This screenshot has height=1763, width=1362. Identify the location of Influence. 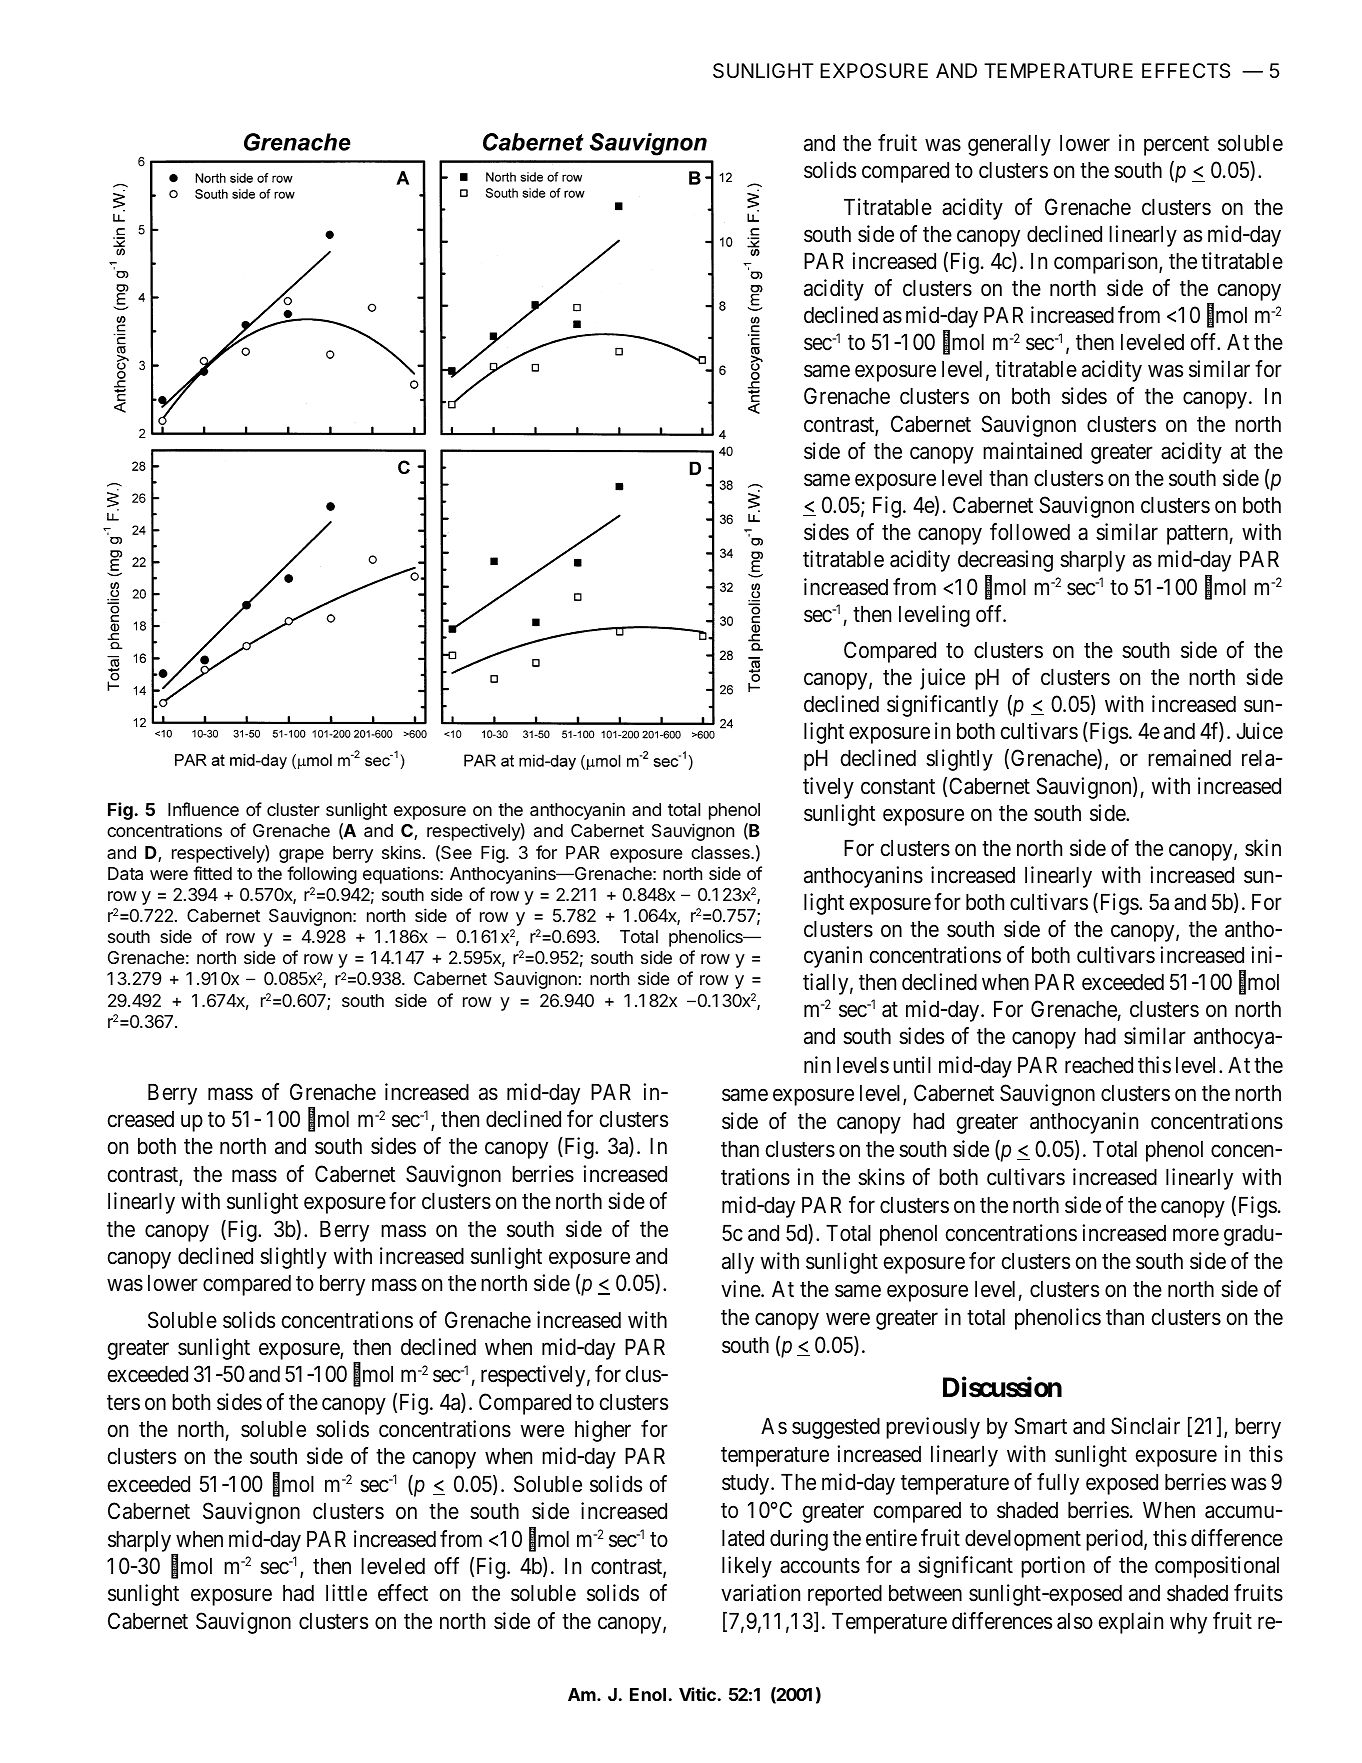
(203, 809).
